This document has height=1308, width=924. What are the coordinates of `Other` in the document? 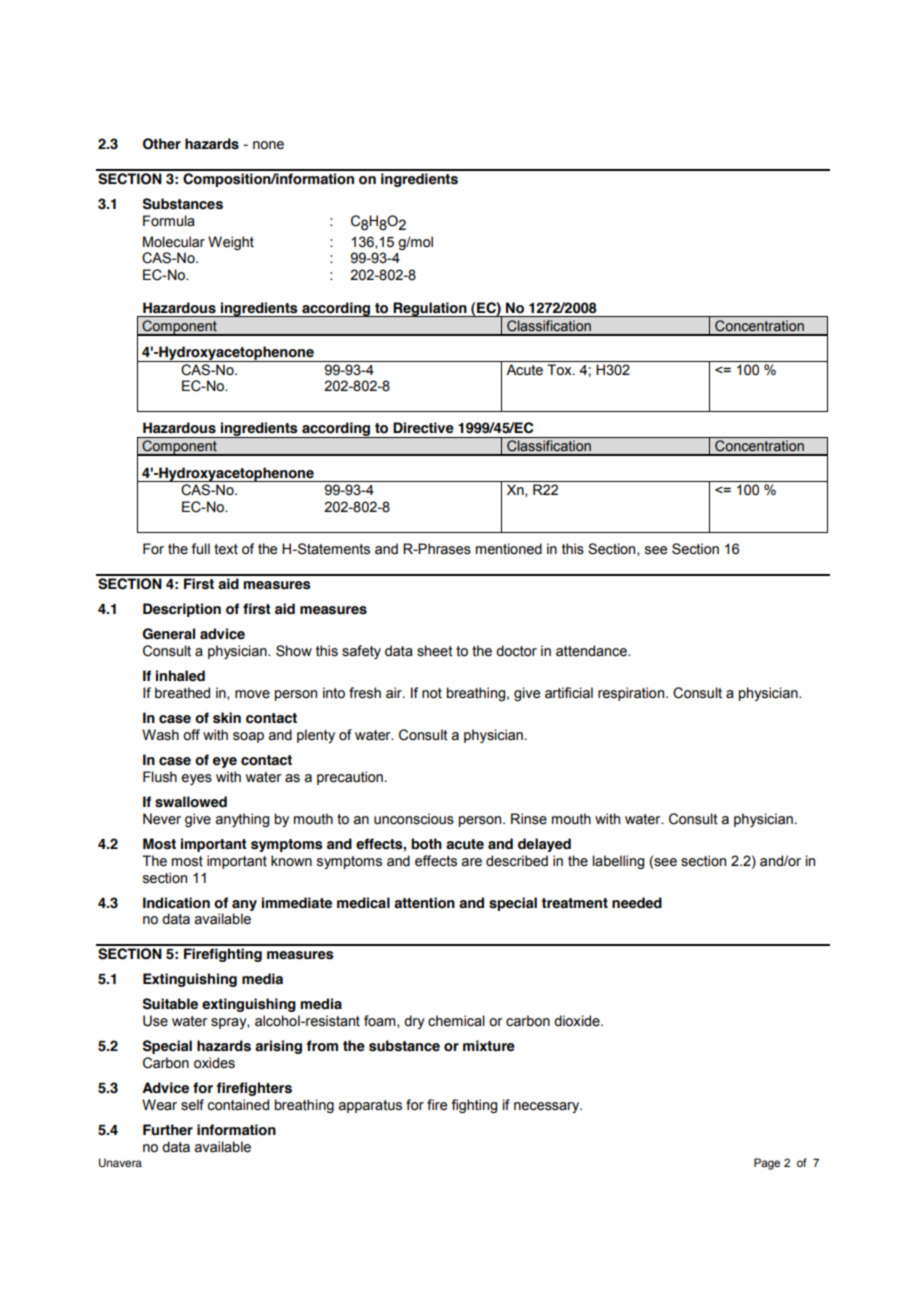 It's located at (162, 144).
